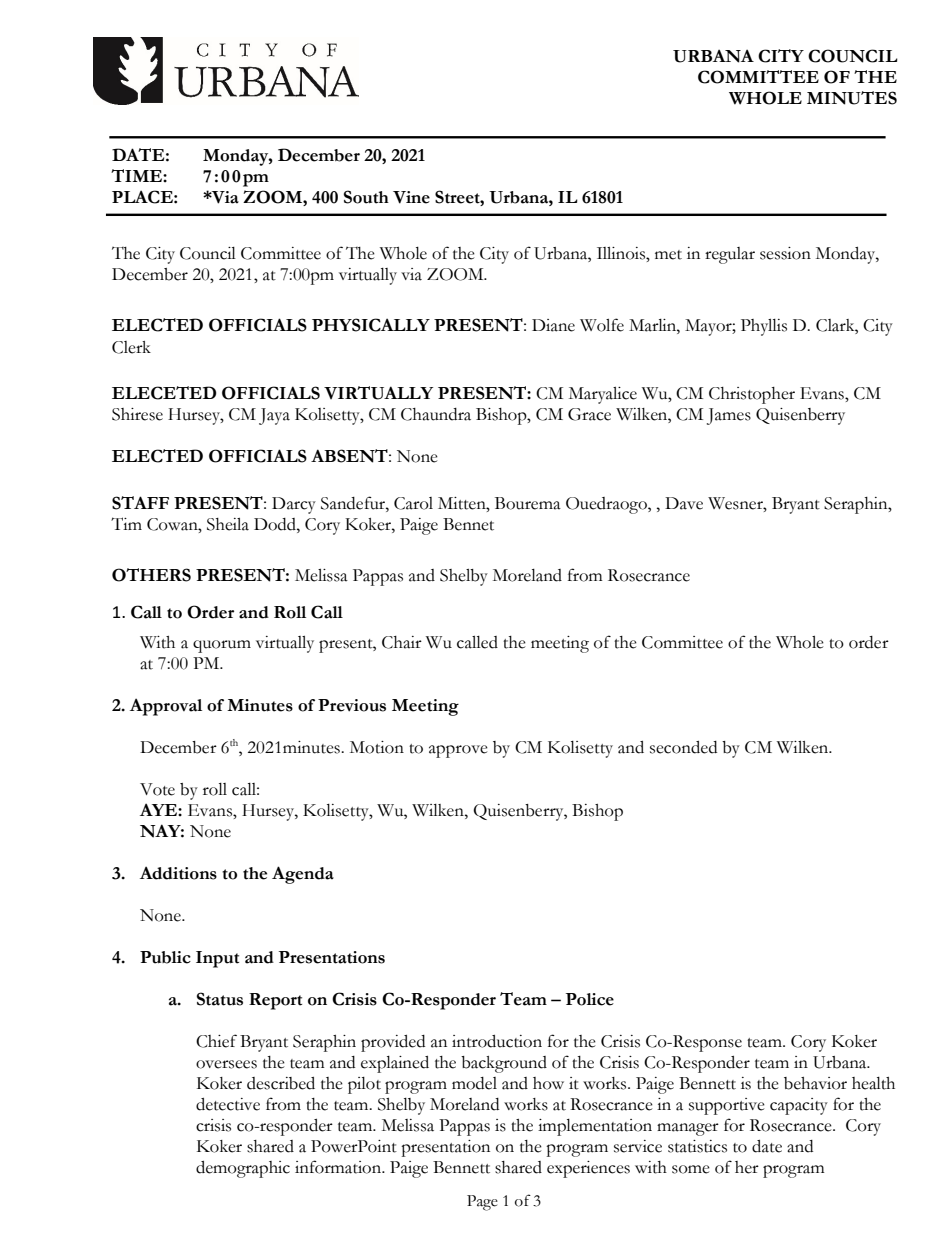  What do you see at coordinates (366, 197) in the document?
I see `South` at bounding box center [366, 197].
